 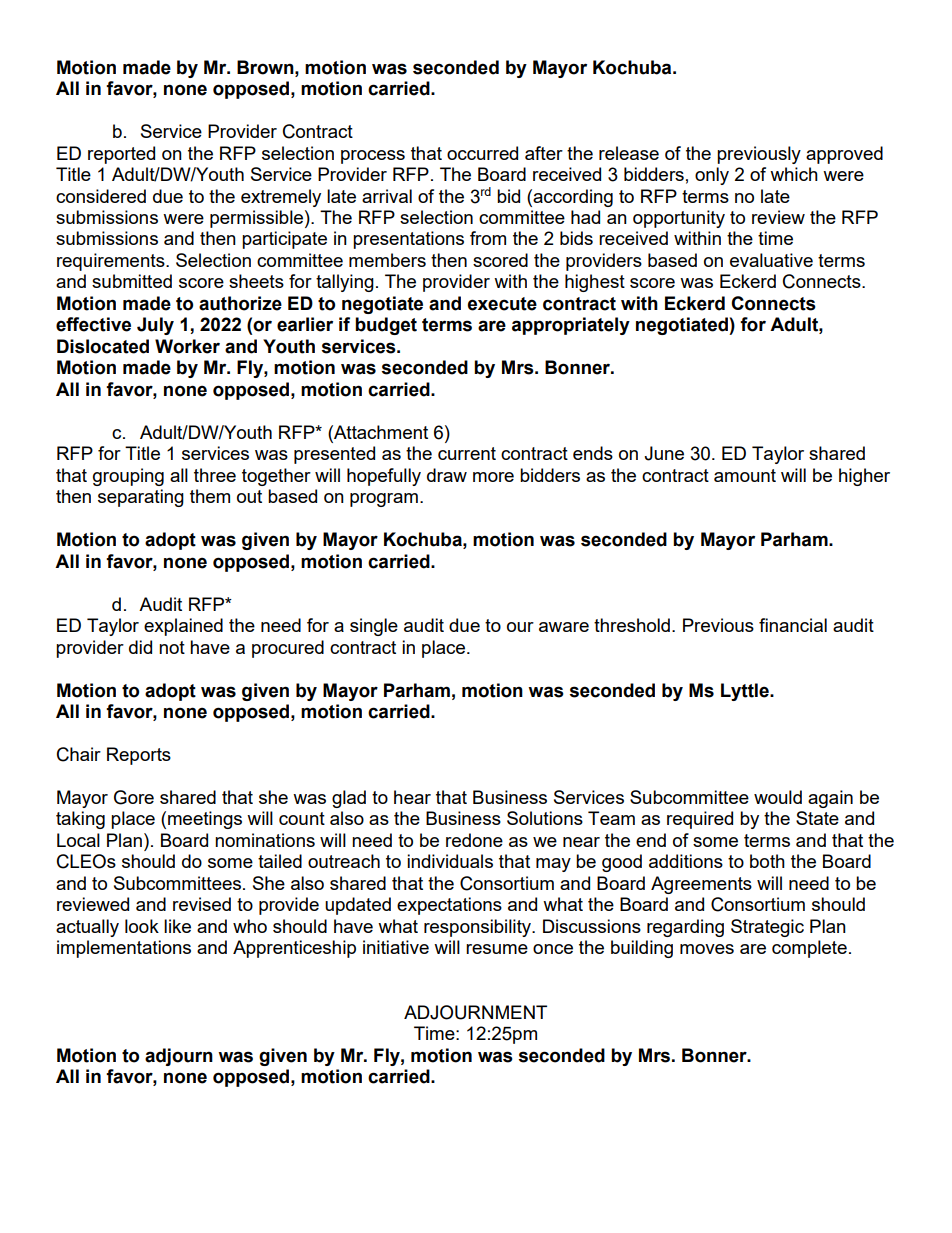 What do you see at coordinates (384, 500) in the image?
I see `program` at bounding box center [384, 500].
